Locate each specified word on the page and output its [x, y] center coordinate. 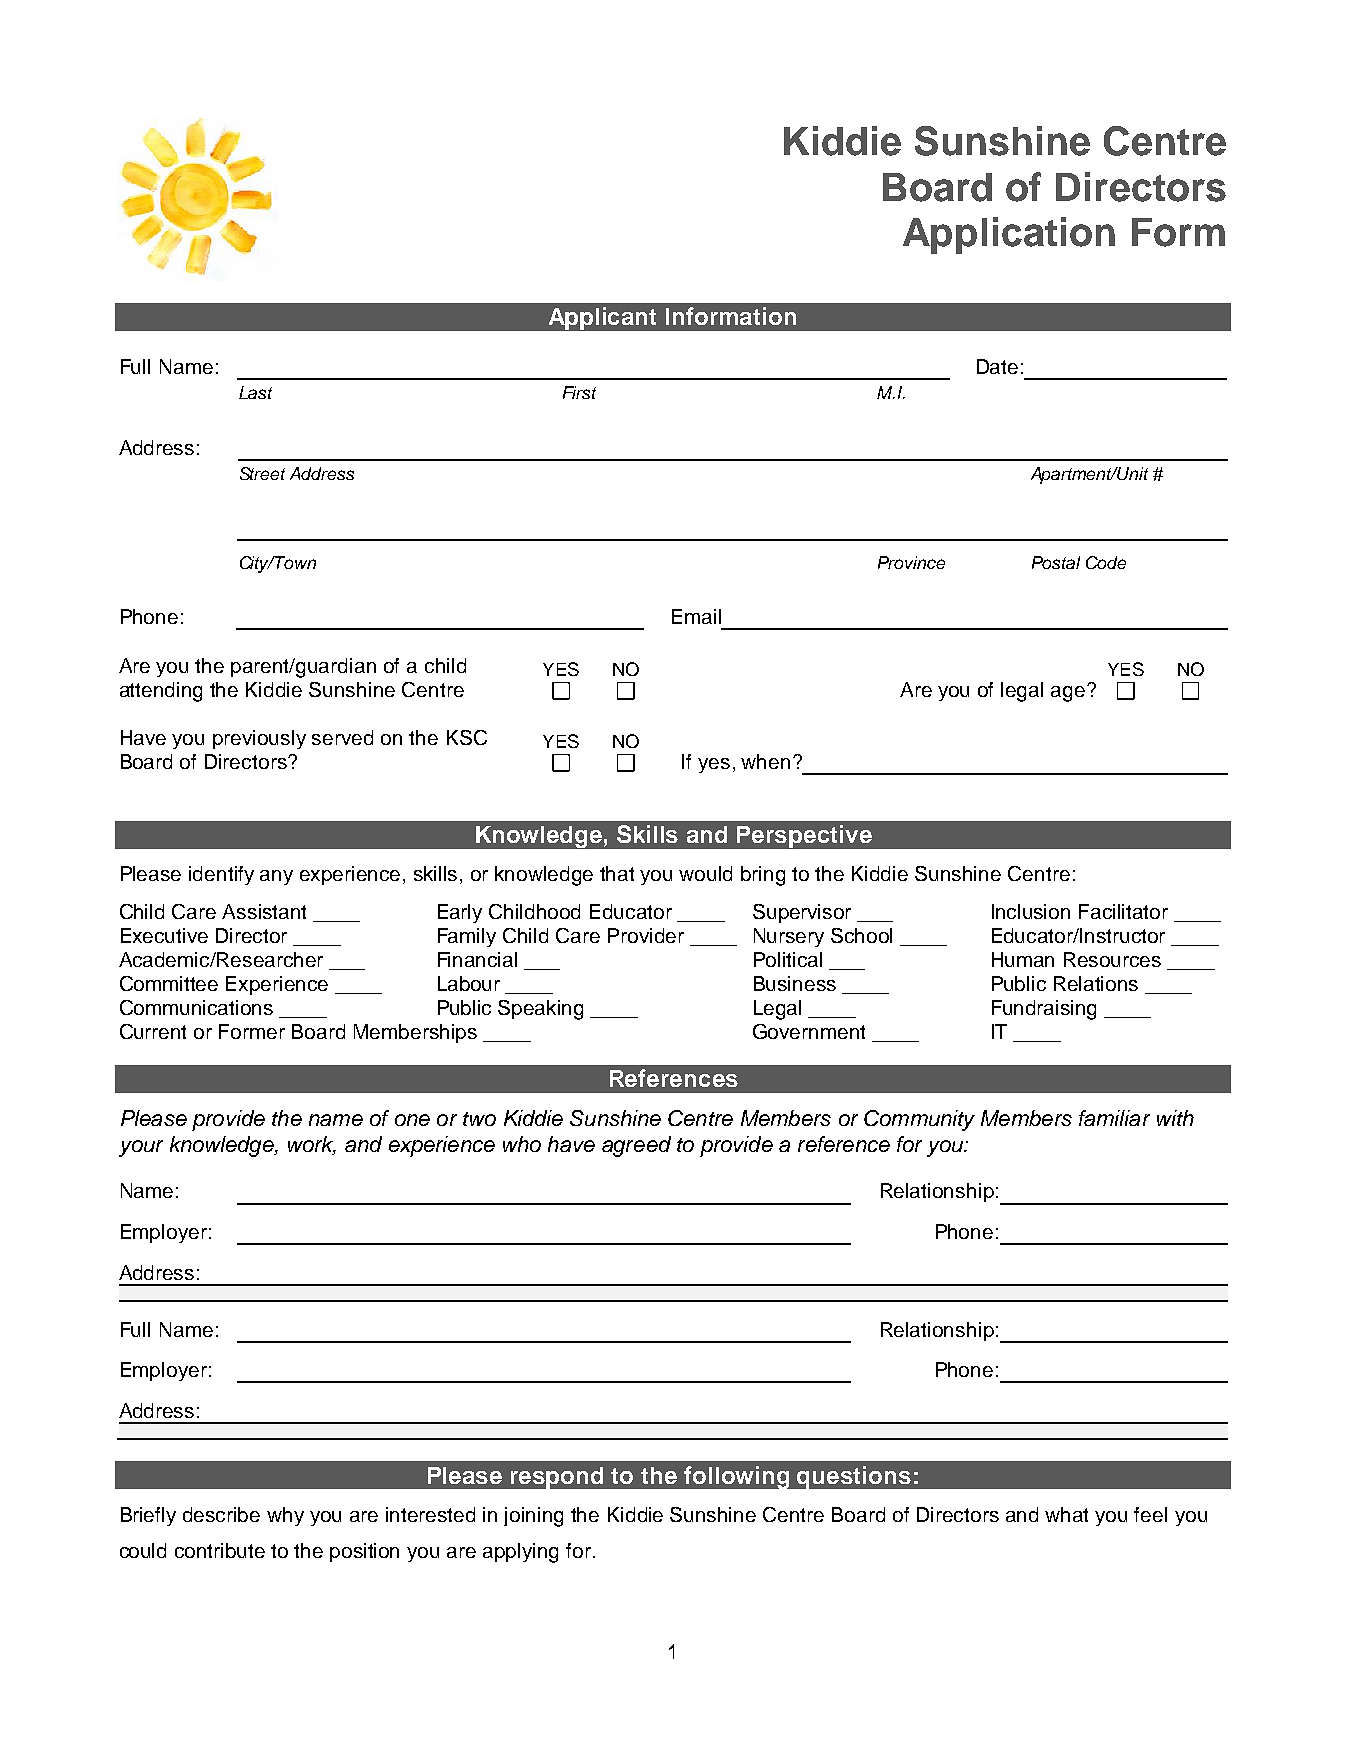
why [285, 1516]
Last [255, 392]
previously [259, 739]
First [579, 392]
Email [696, 616]
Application [1009, 235]
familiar [1114, 1118]
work [312, 1145]
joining [533, 1517]
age [1069, 693]
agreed [636, 1146]
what [1066, 1514]
